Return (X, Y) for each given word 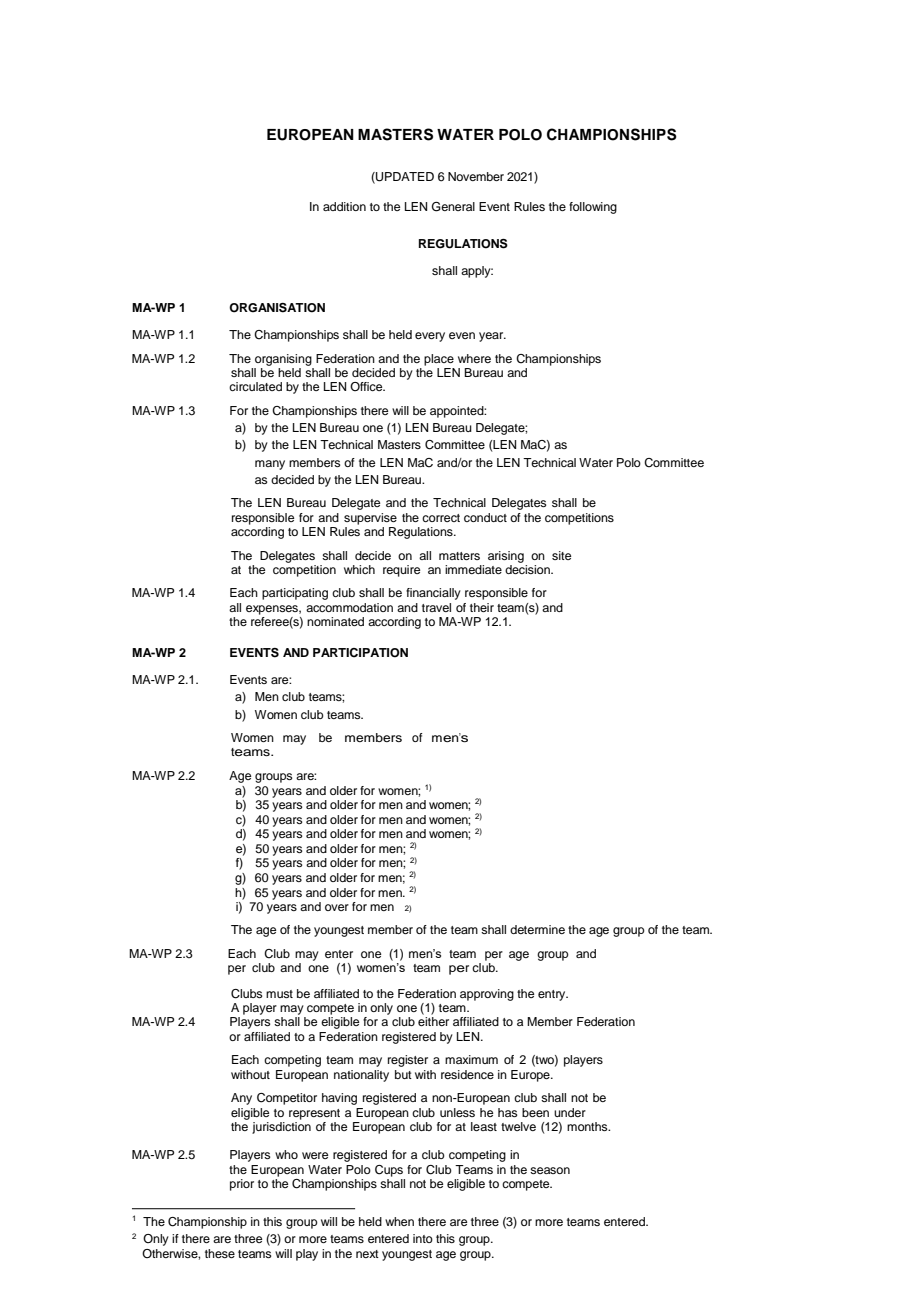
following (593, 208)
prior (242, 1185)
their (482, 607)
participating (295, 594)
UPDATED (404, 177)
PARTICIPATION (360, 653)
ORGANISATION (277, 308)
